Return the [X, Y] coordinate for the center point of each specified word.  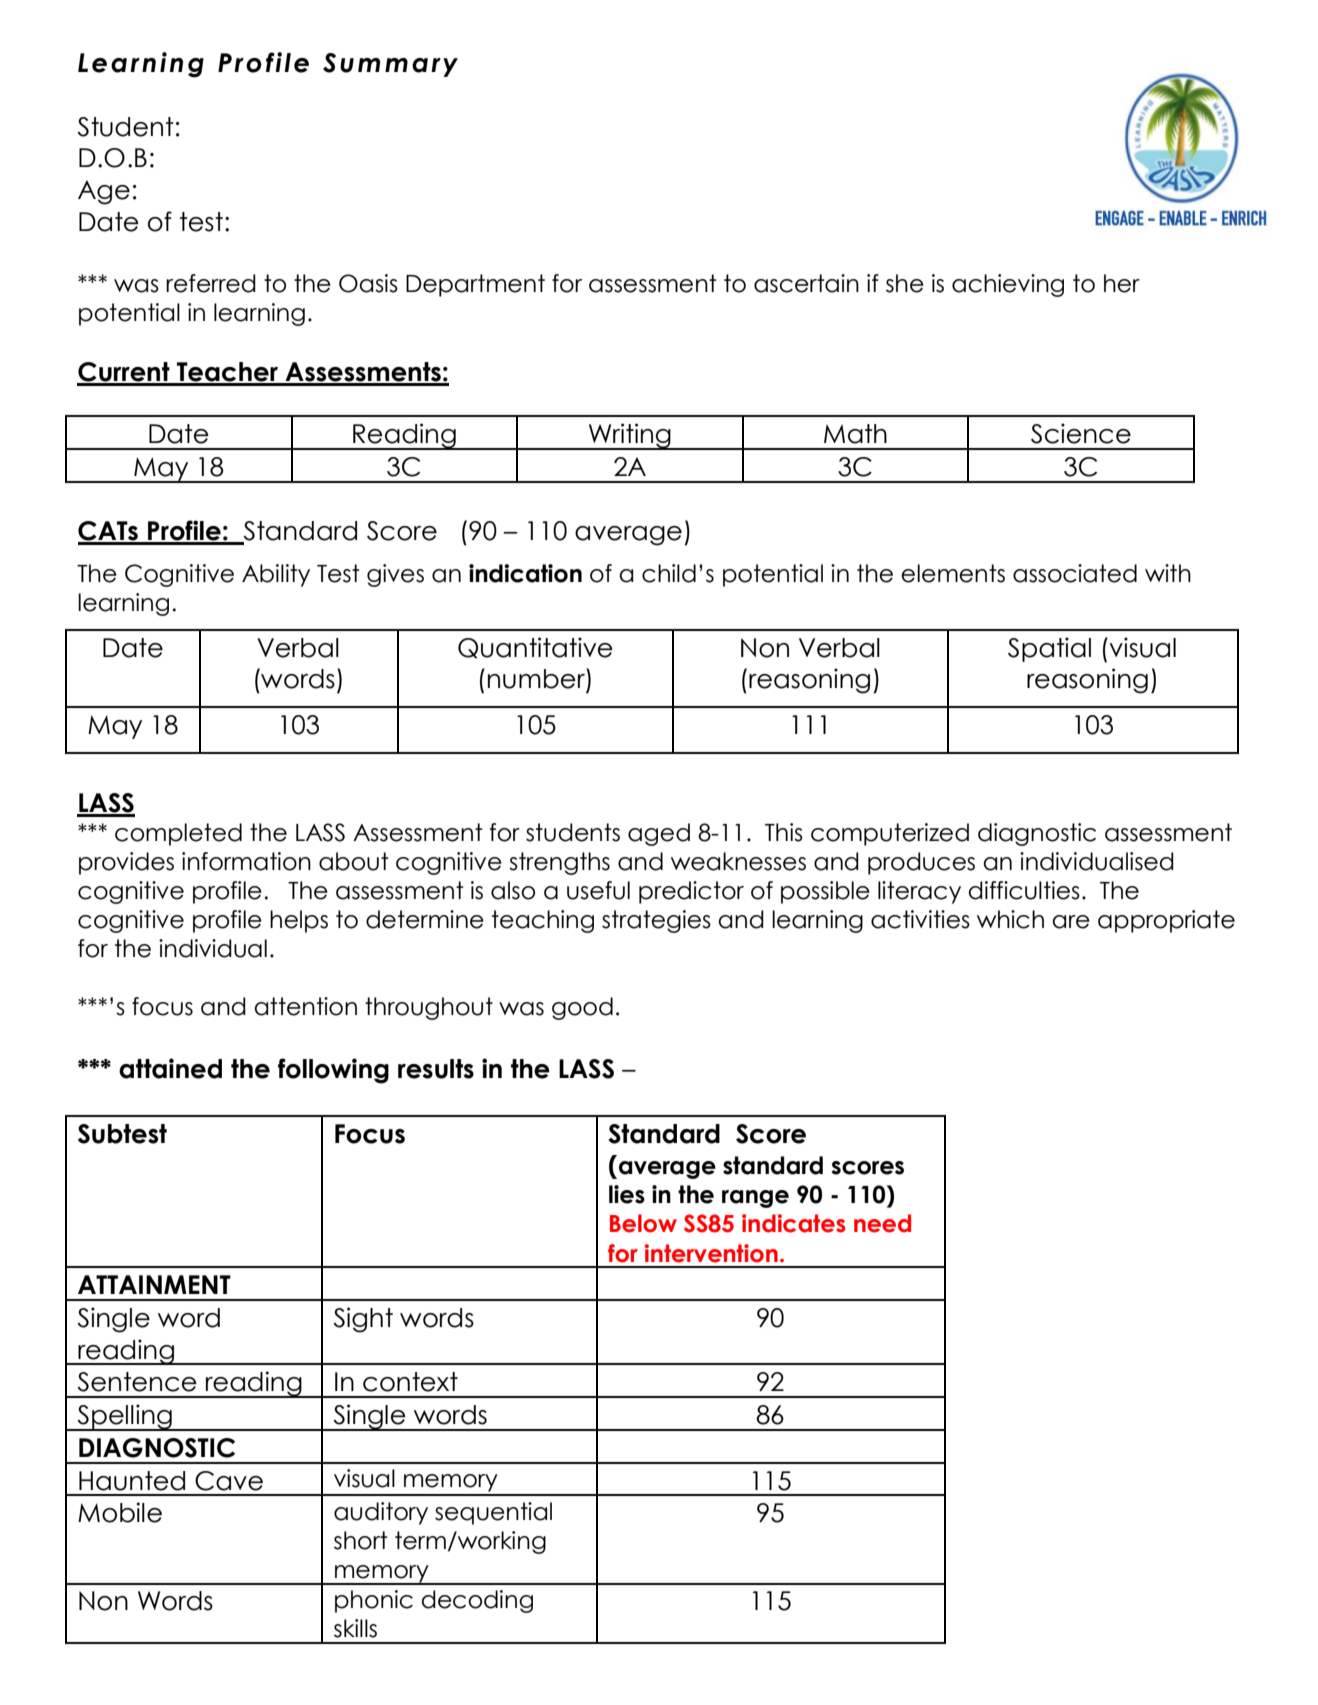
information [246, 861]
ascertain [806, 283]
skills [355, 1628]
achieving [1008, 285]
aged [659, 834]
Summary [390, 65]
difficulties [1024, 890]
